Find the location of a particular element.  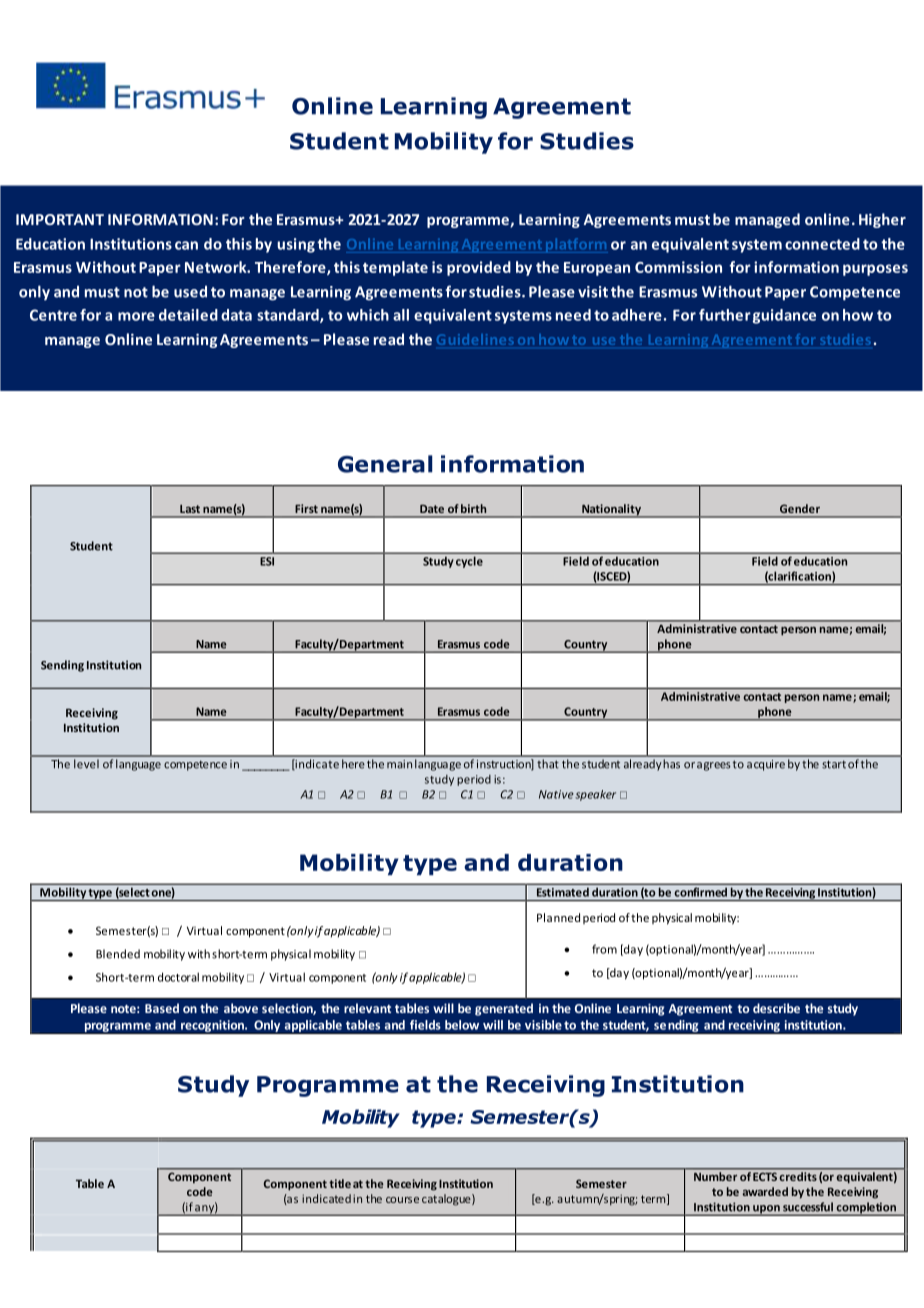

title is located at coordinates (340, 1183).
